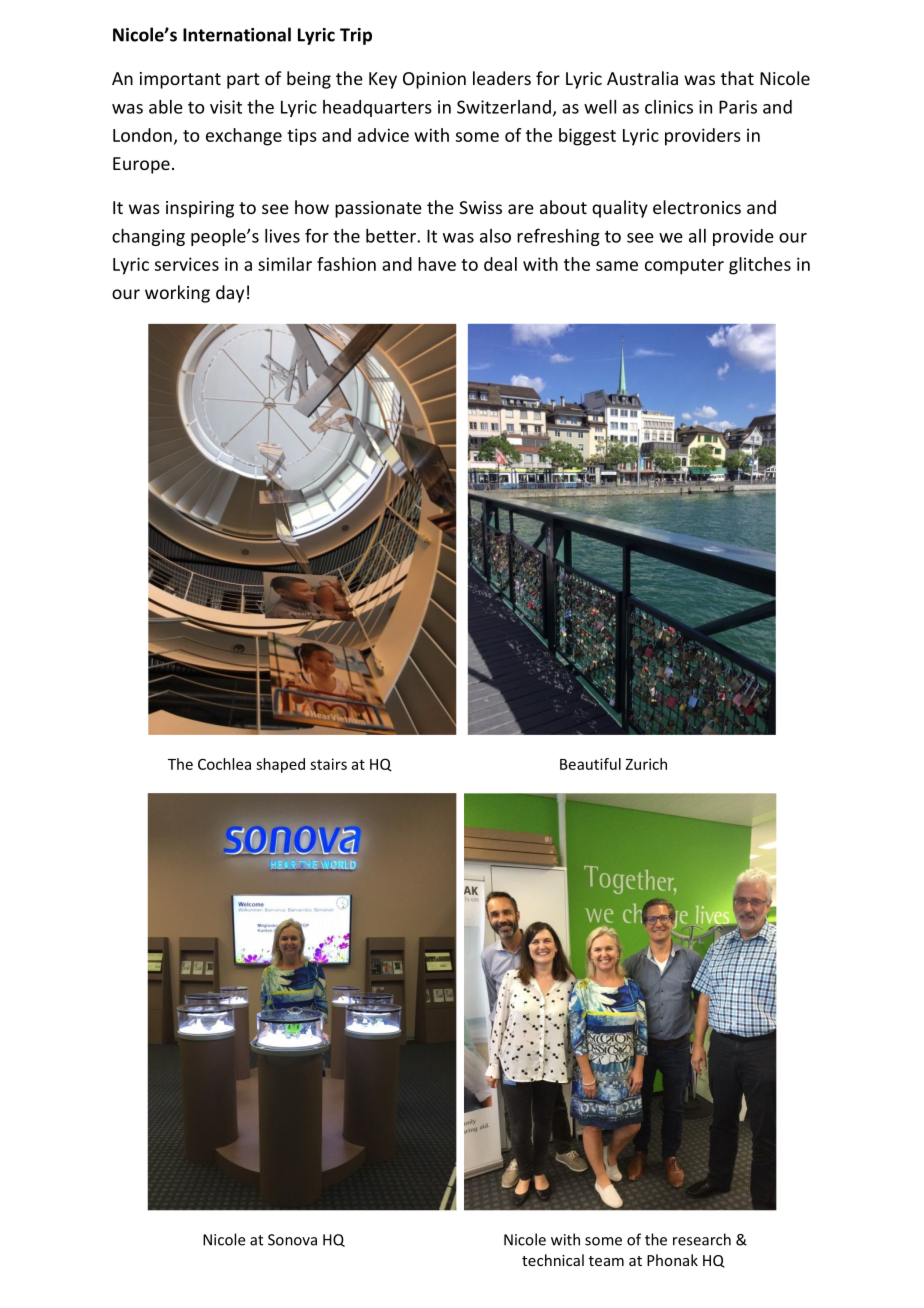 The image size is (924, 1308). Describe the element at coordinates (590, 764) in the image. I see `Beautiful` at that location.
